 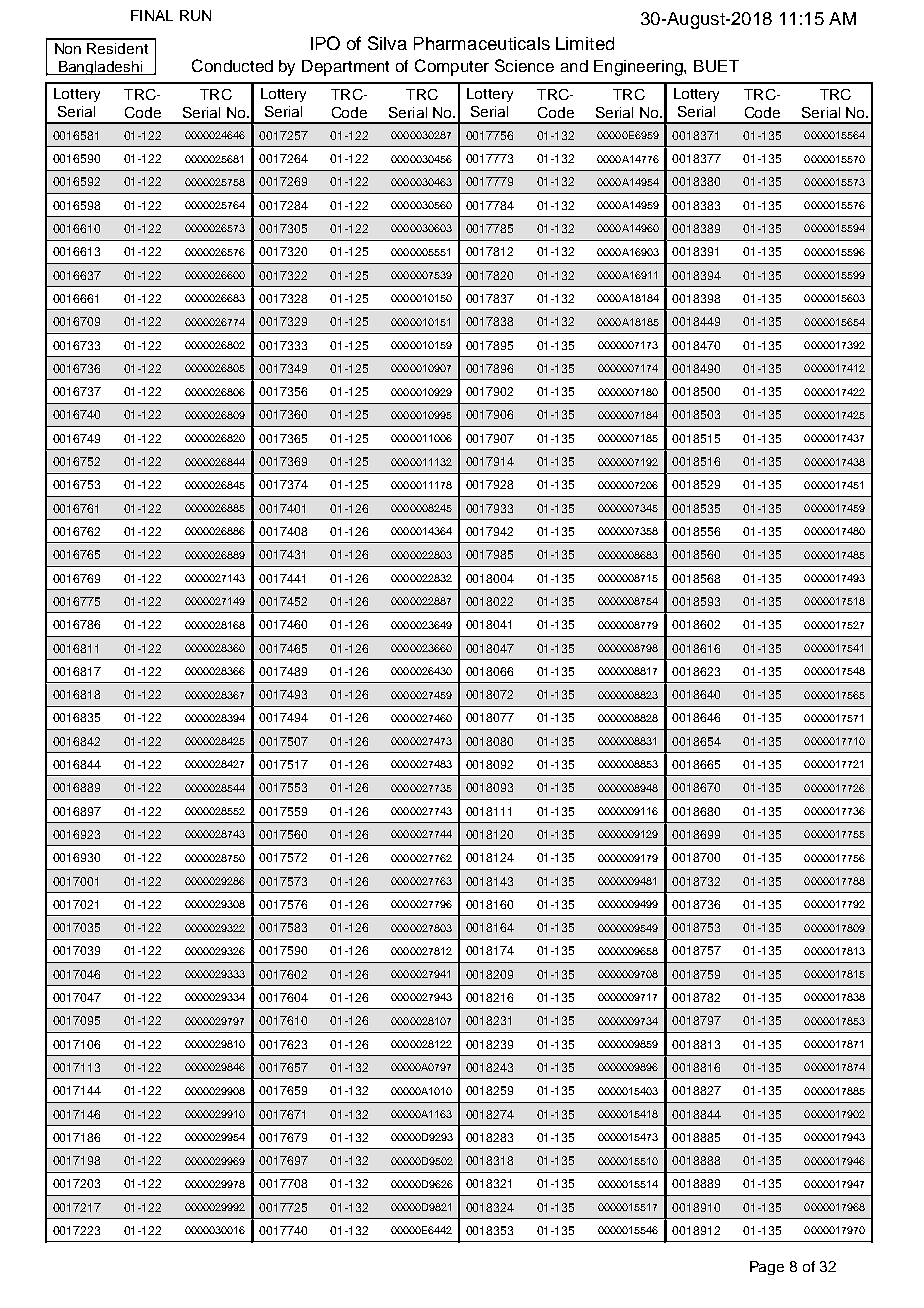 What do you see at coordinates (152, 15) in the screenshot?
I see `FINAL` at bounding box center [152, 15].
